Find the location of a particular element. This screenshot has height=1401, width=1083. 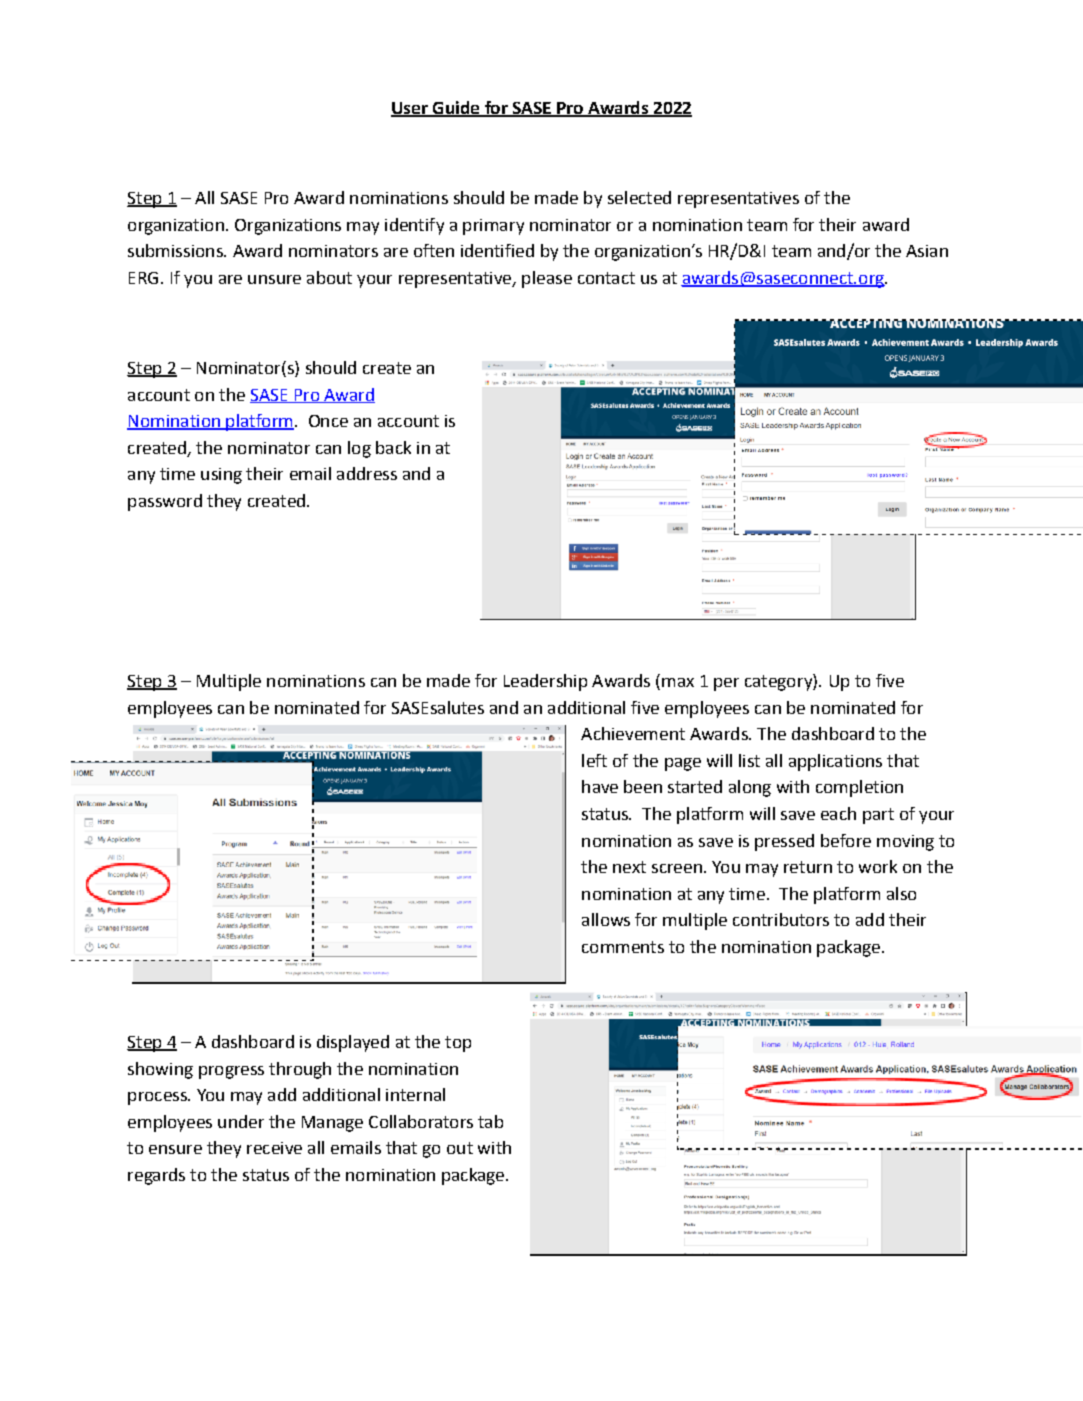

submissions is located at coordinates (176, 250).
